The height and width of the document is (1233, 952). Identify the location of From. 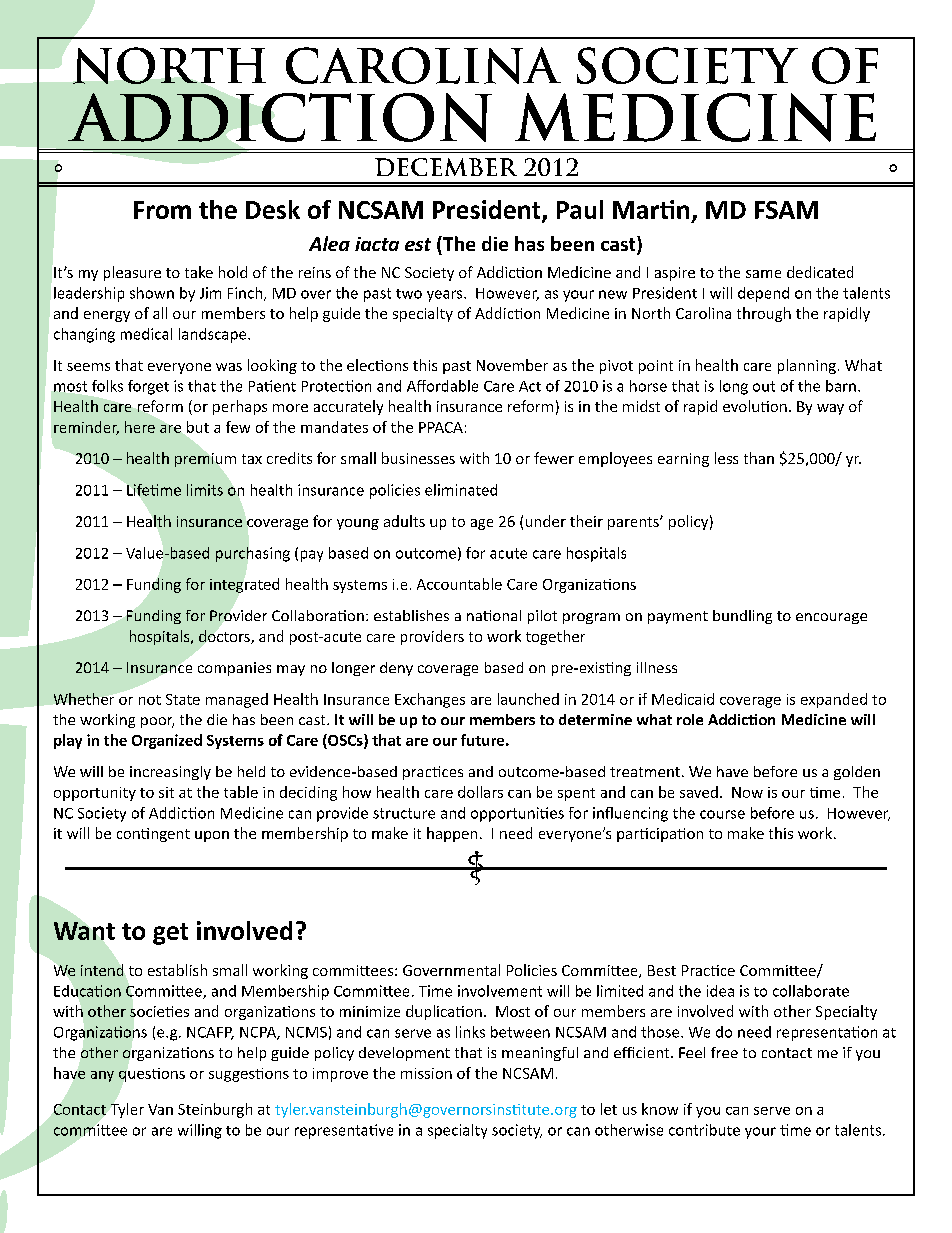
(162, 210).
